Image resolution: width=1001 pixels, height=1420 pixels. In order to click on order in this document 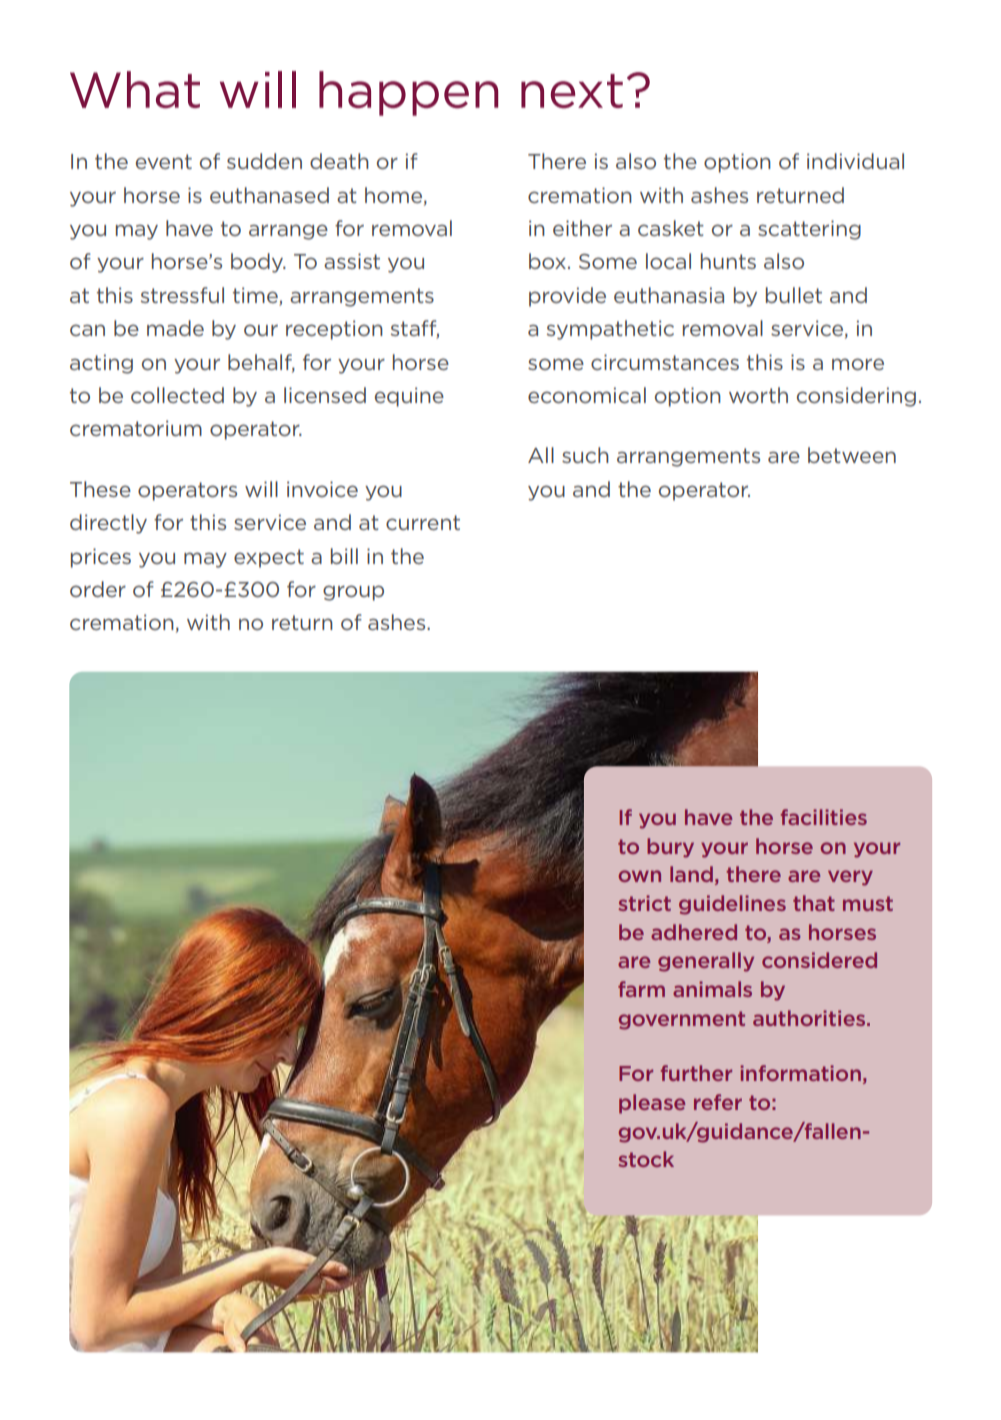, I will do `click(98, 589)`.
